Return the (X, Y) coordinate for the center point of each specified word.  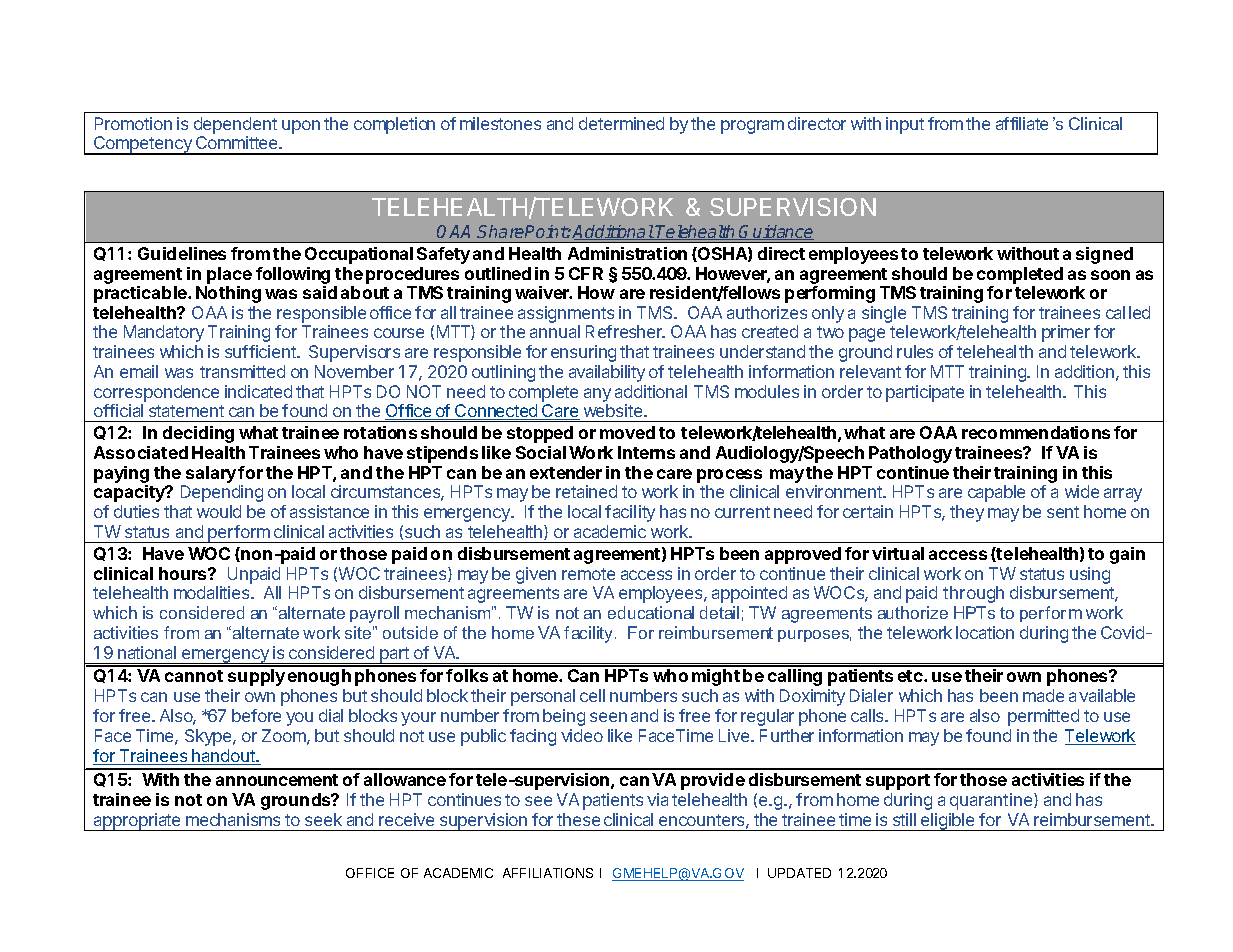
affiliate (1022, 123)
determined (621, 123)
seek (323, 819)
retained (586, 491)
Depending (222, 493)
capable (996, 493)
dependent (235, 127)
